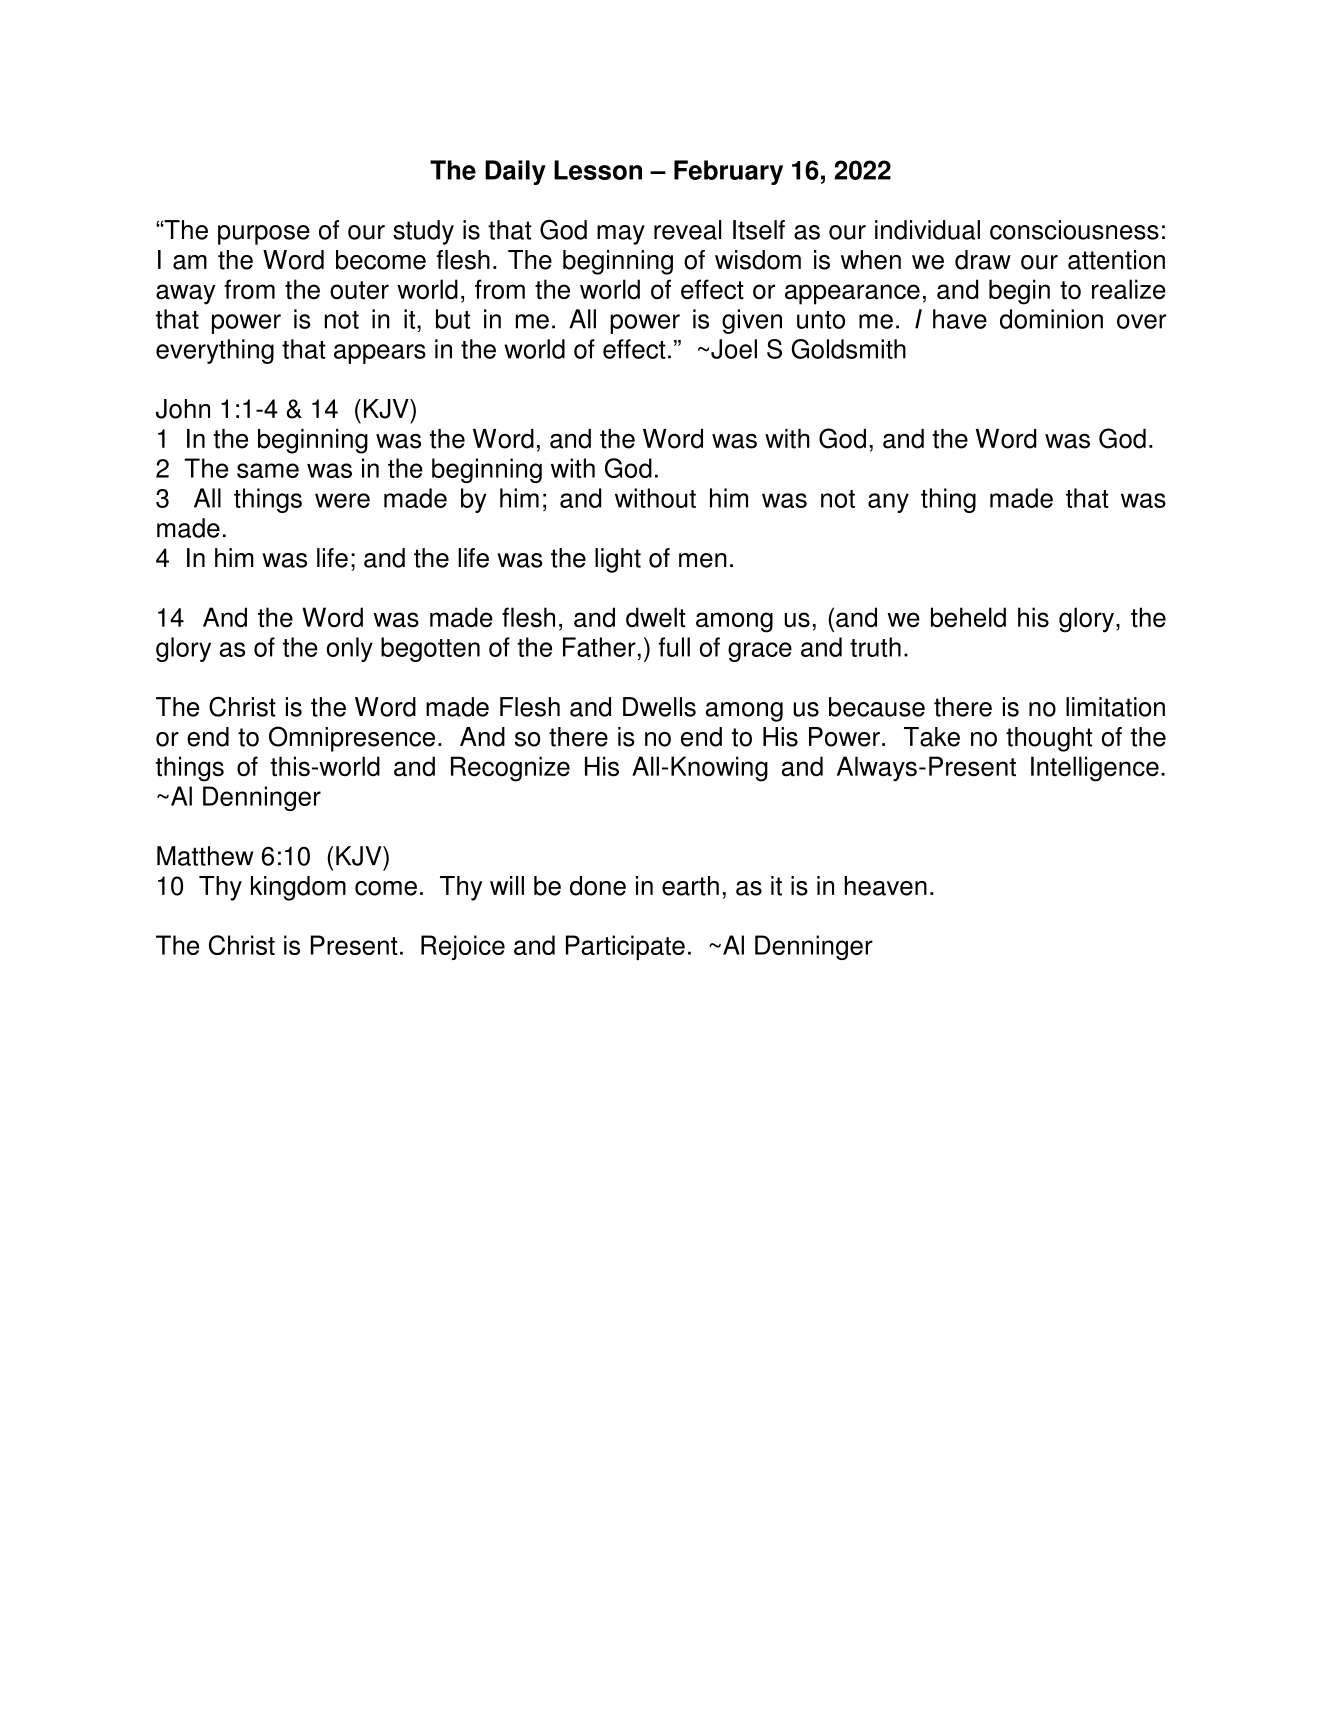 The width and height of the screenshot is (1322, 1711). I want to click on any, so click(888, 503).
